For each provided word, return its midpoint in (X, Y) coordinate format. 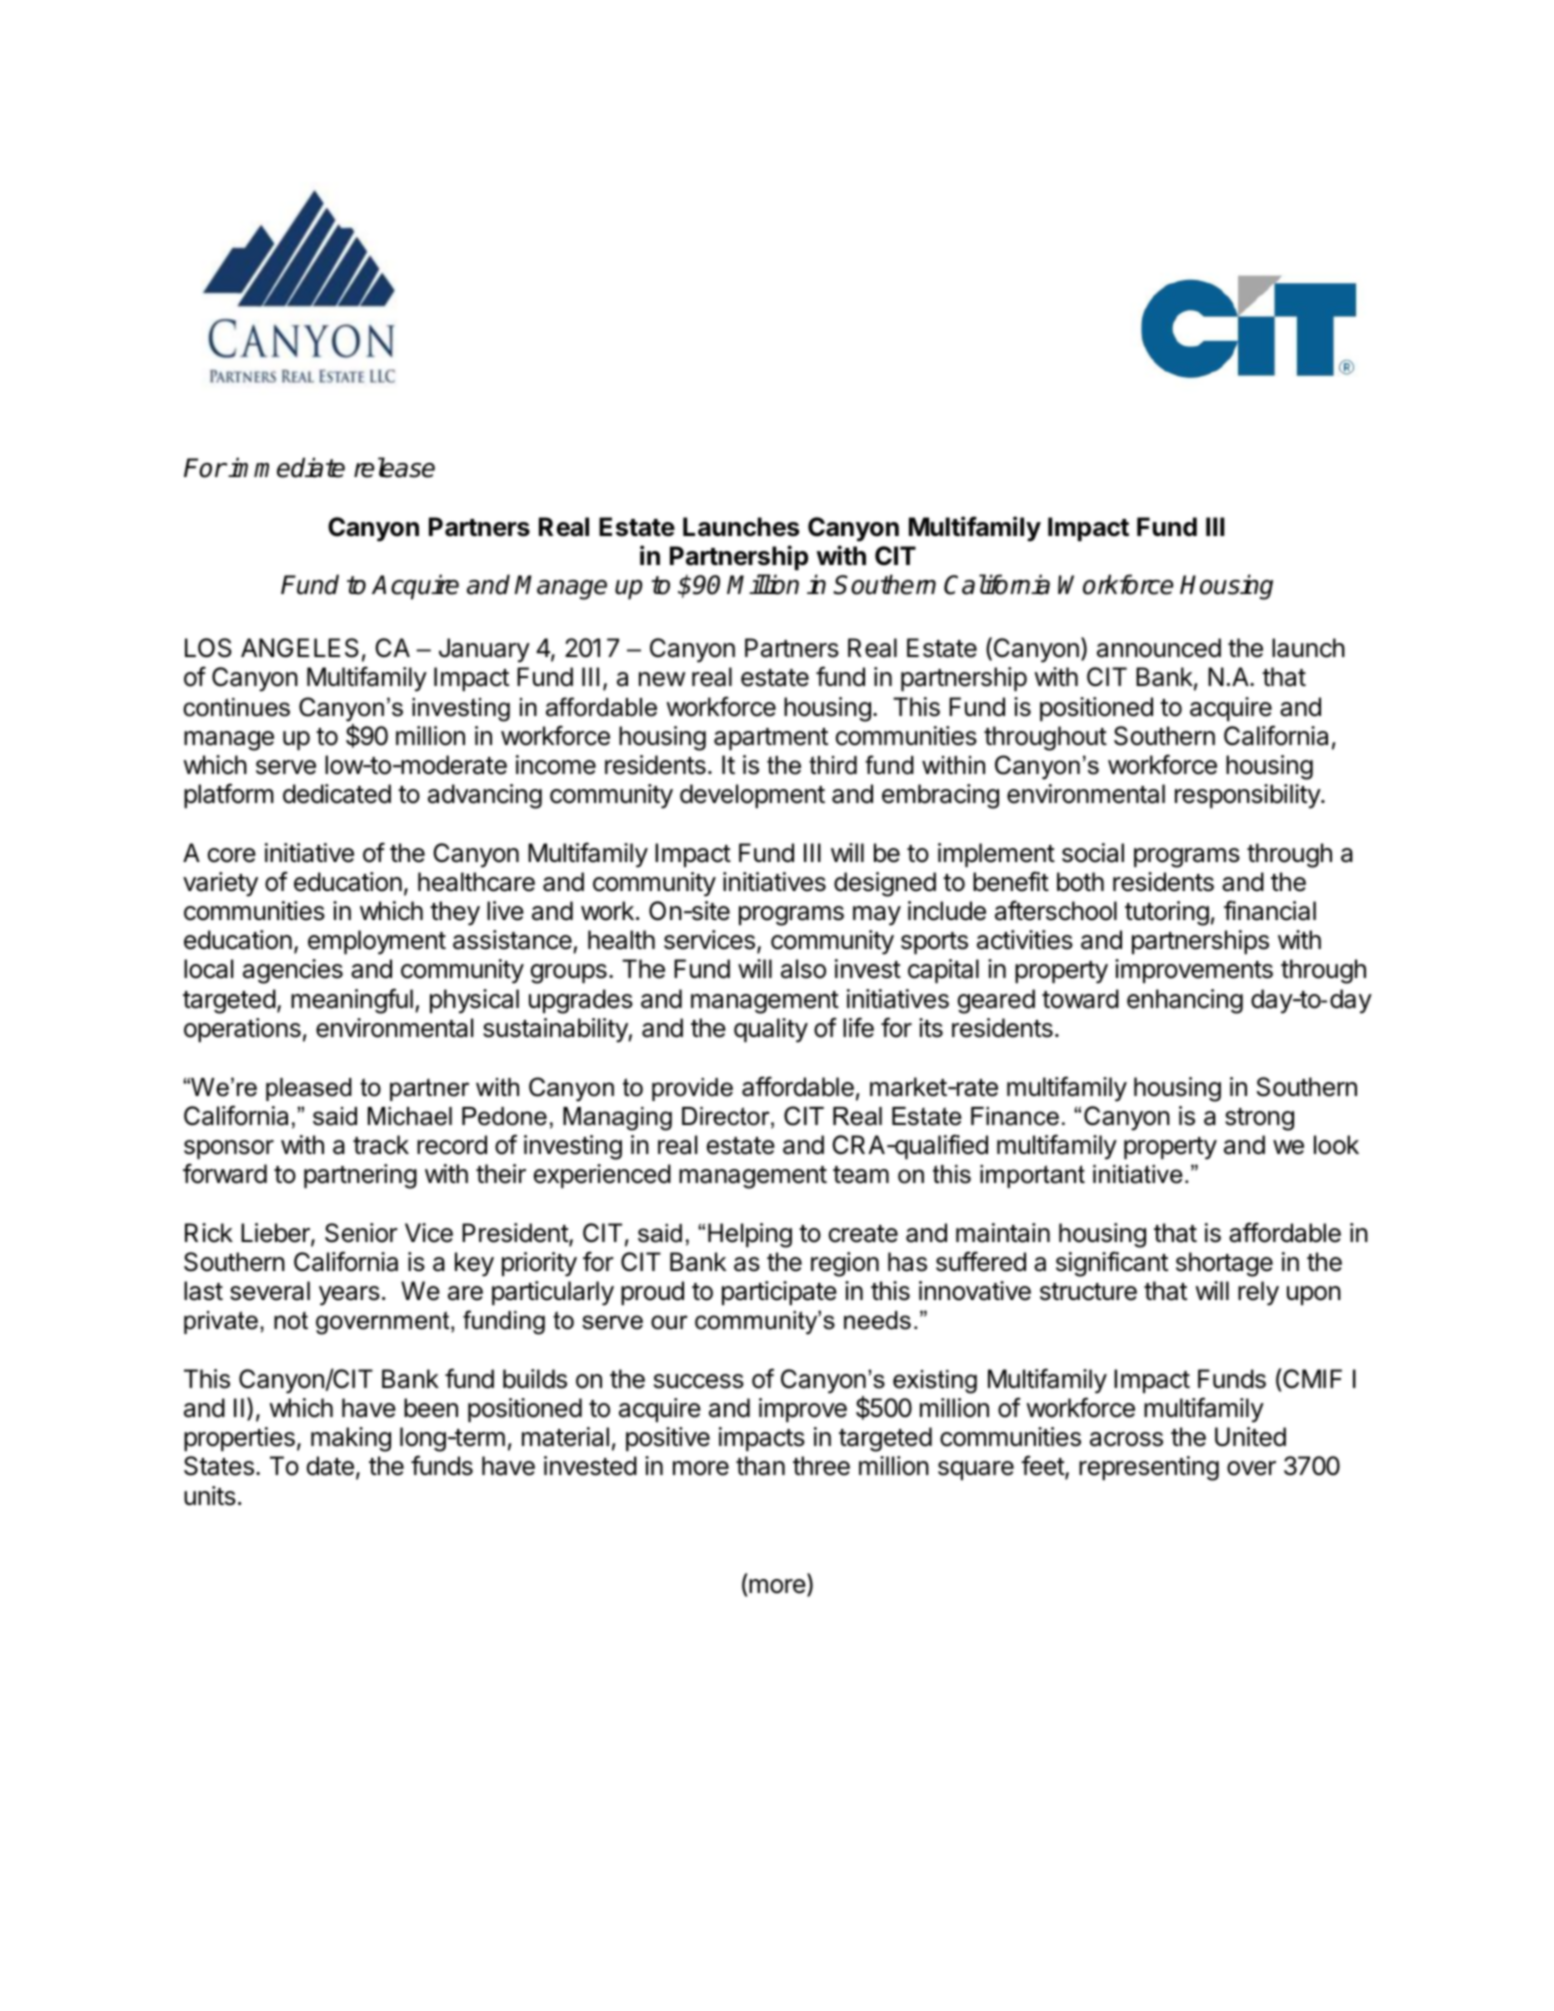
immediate (286, 467)
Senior (361, 1233)
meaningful (352, 1001)
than (760, 1466)
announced (1159, 648)
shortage (1224, 1264)
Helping (750, 1235)
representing (1149, 1468)
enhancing (1185, 1001)
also (803, 969)
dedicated (337, 794)
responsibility (1248, 796)
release (394, 467)
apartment (771, 739)
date (330, 1466)
